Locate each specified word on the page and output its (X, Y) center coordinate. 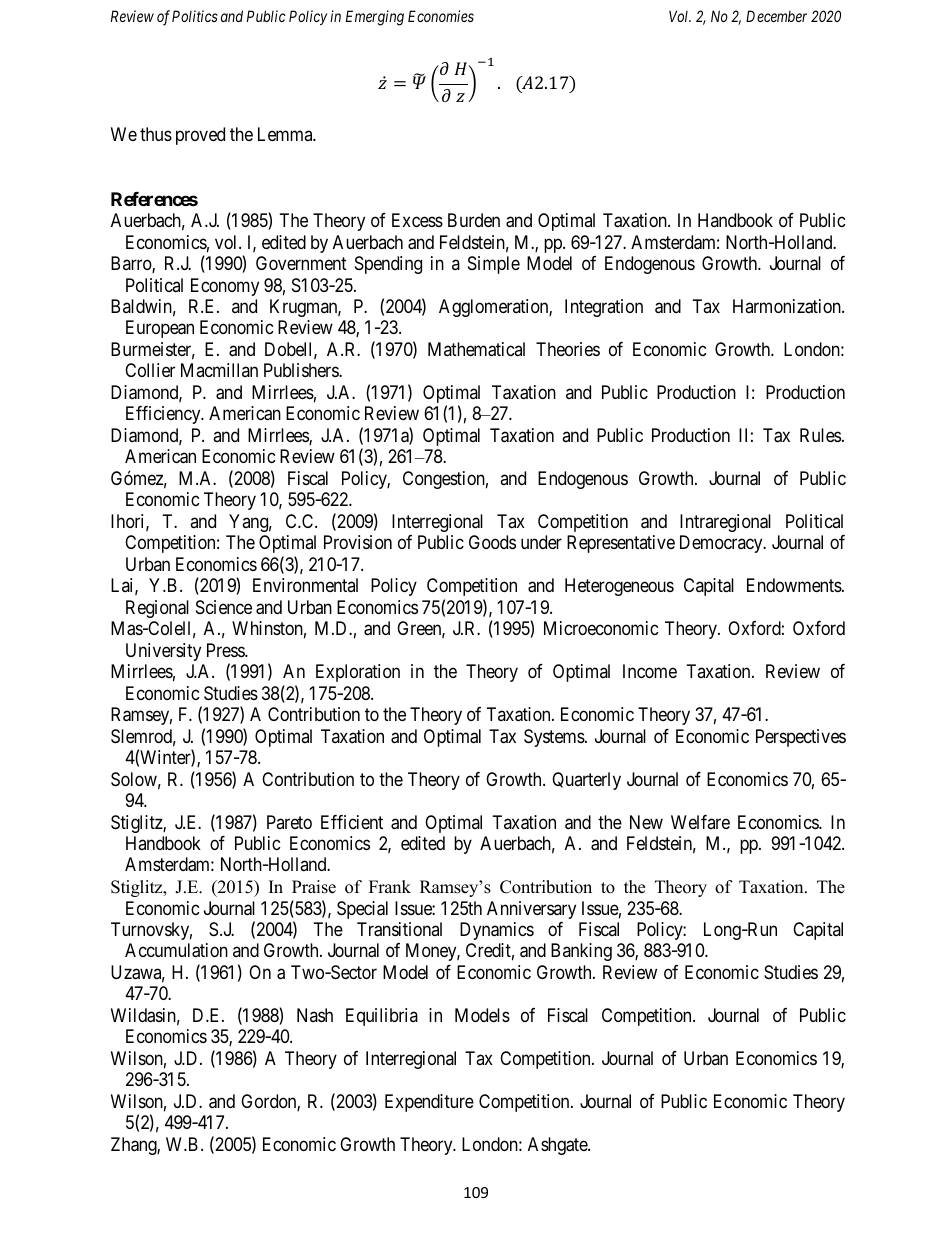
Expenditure (429, 1103)
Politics (195, 16)
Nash (315, 1015)
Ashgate (558, 1146)
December (776, 16)
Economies (441, 16)
